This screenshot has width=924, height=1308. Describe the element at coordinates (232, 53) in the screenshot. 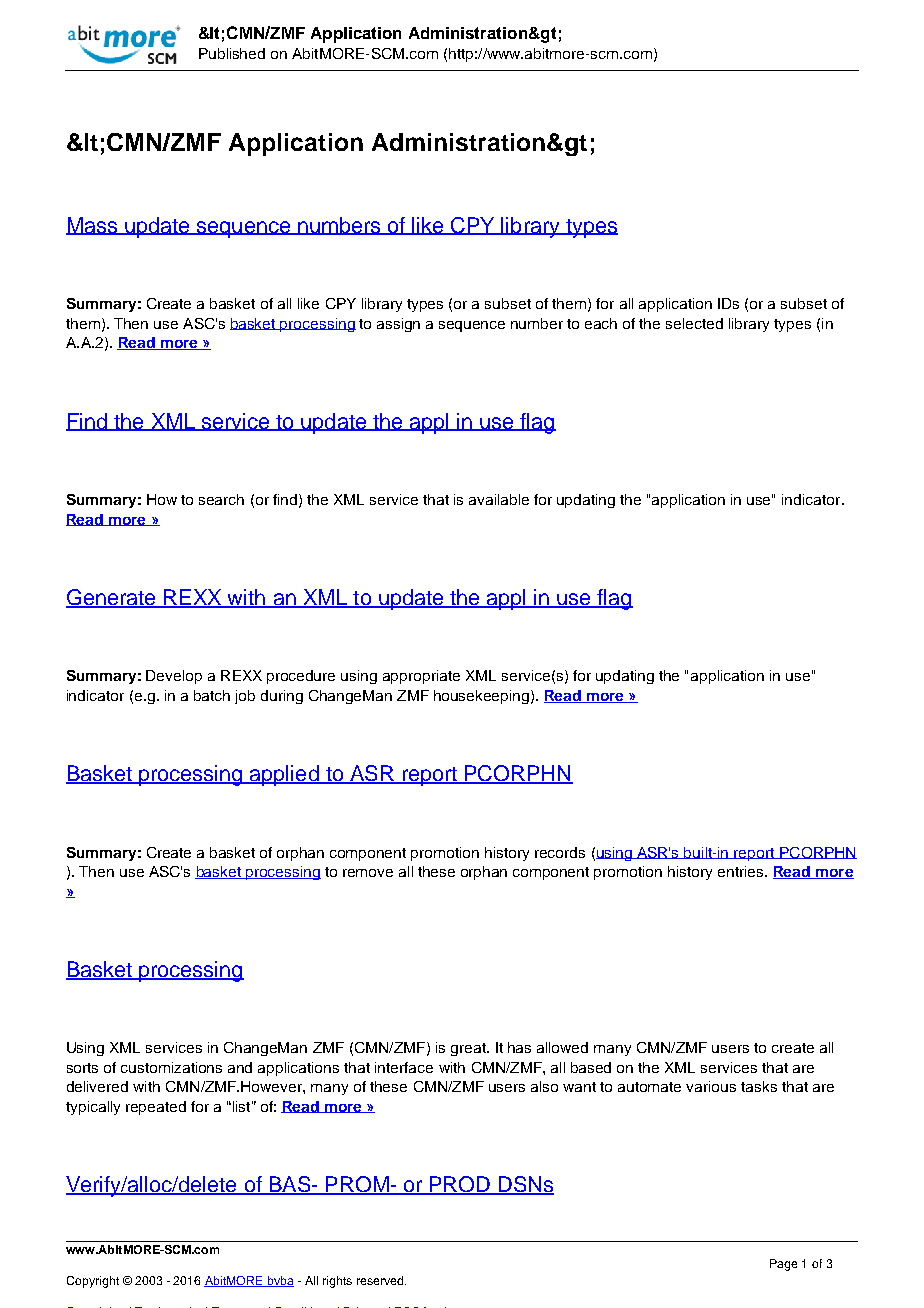

I see `Published` at that location.
